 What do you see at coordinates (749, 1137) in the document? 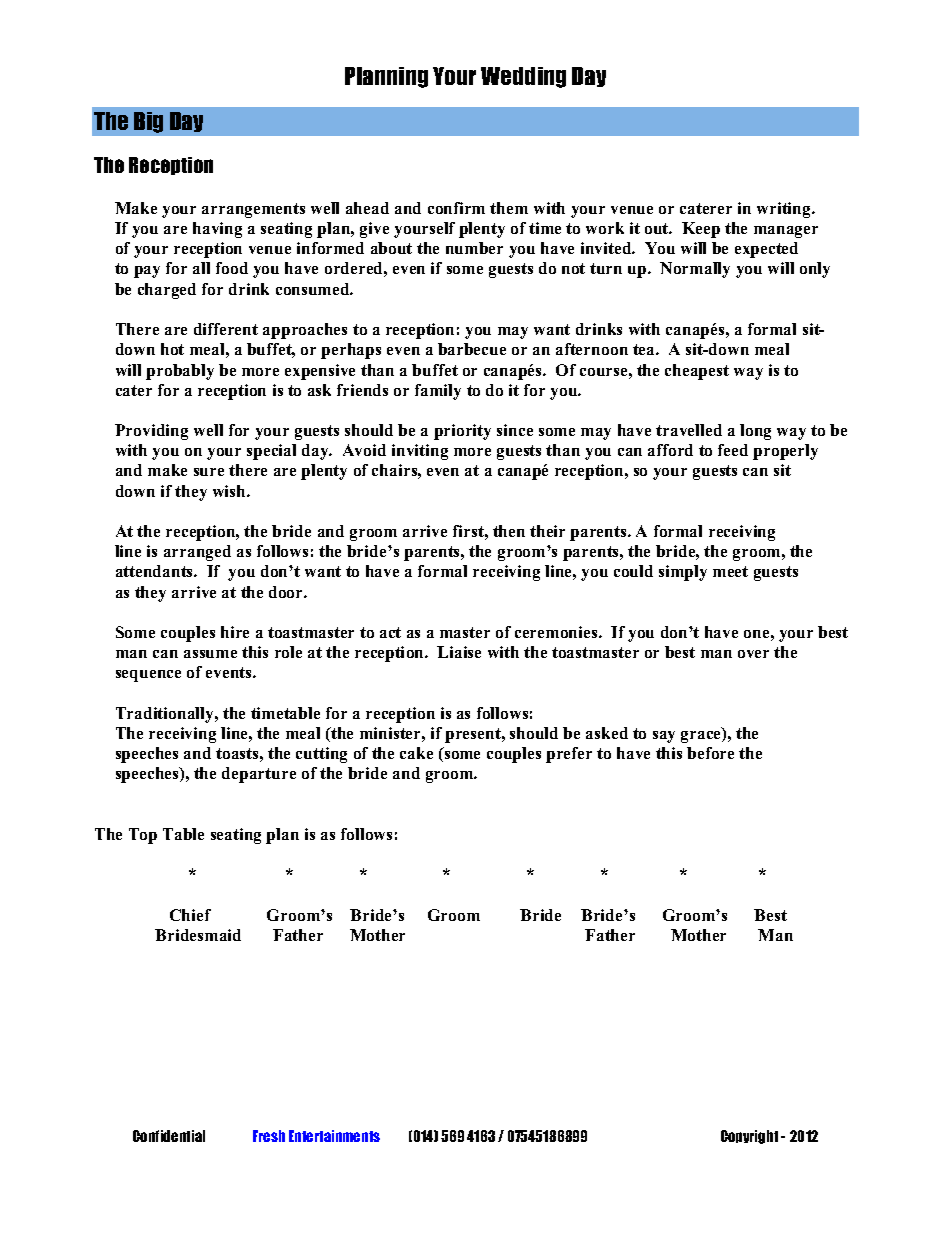
I see `Copyright` at bounding box center [749, 1137].
